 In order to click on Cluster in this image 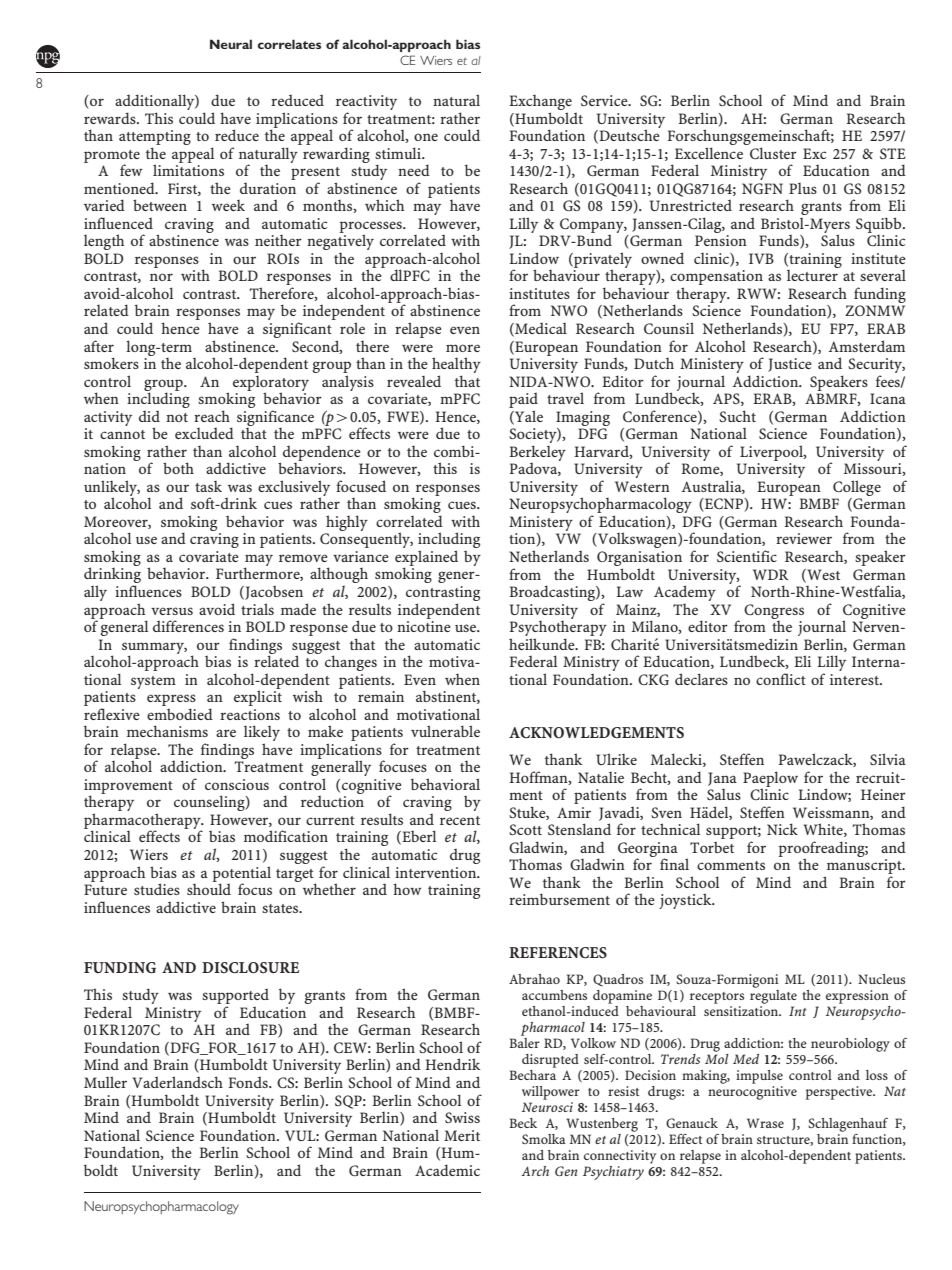, I will do `click(773, 153)`.
